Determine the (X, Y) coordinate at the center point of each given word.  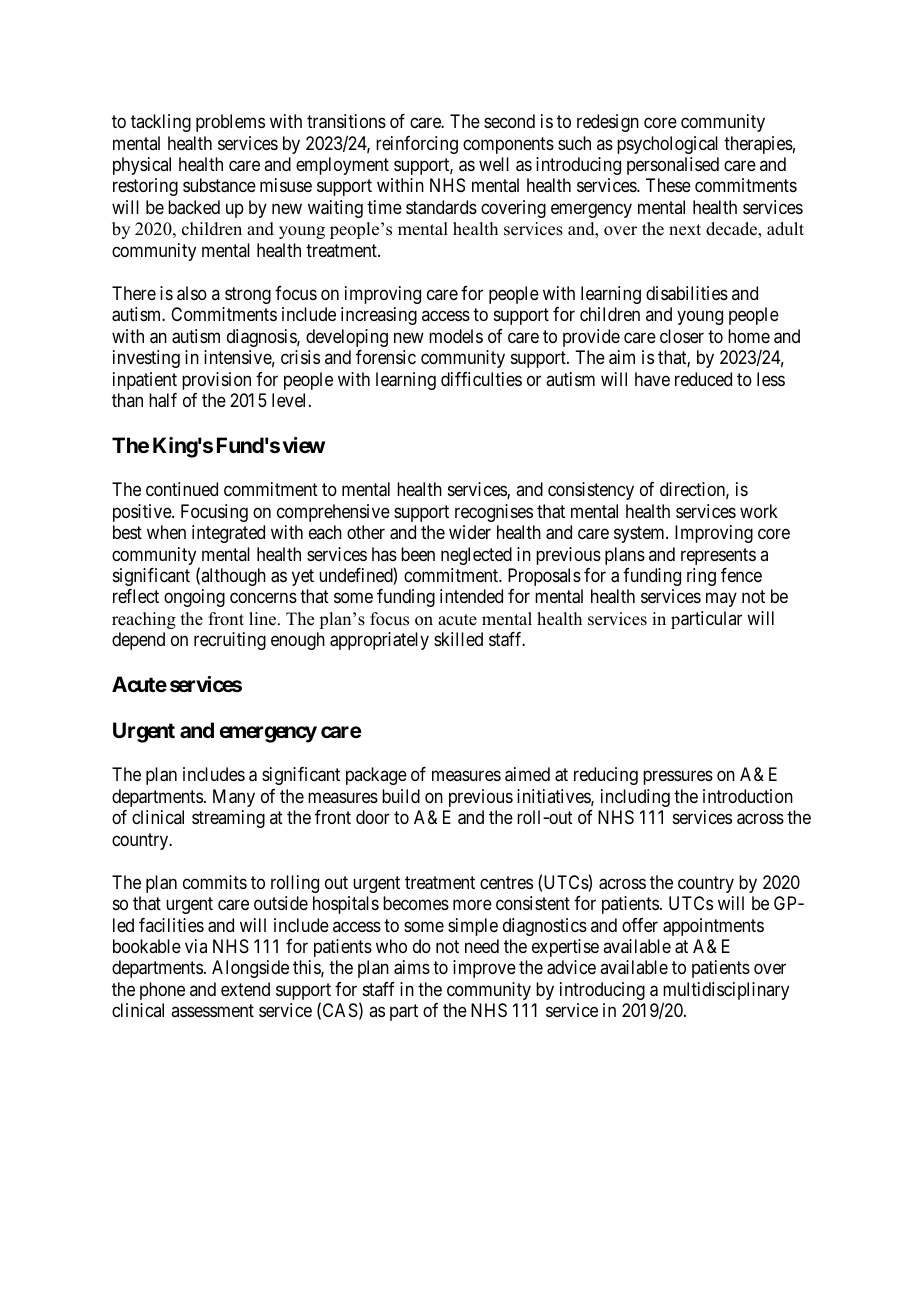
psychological (667, 145)
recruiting (230, 641)
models (456, 336)
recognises (494, 513)
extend (245, 989)
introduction (748, 796)
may (721, 600)
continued (182, 489)
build (401, 796)
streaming (228, 819)
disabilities (687, 293)
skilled (458, 639)
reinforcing (417, 145)
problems (230, 123)
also (192, 293)
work (759, 511)
